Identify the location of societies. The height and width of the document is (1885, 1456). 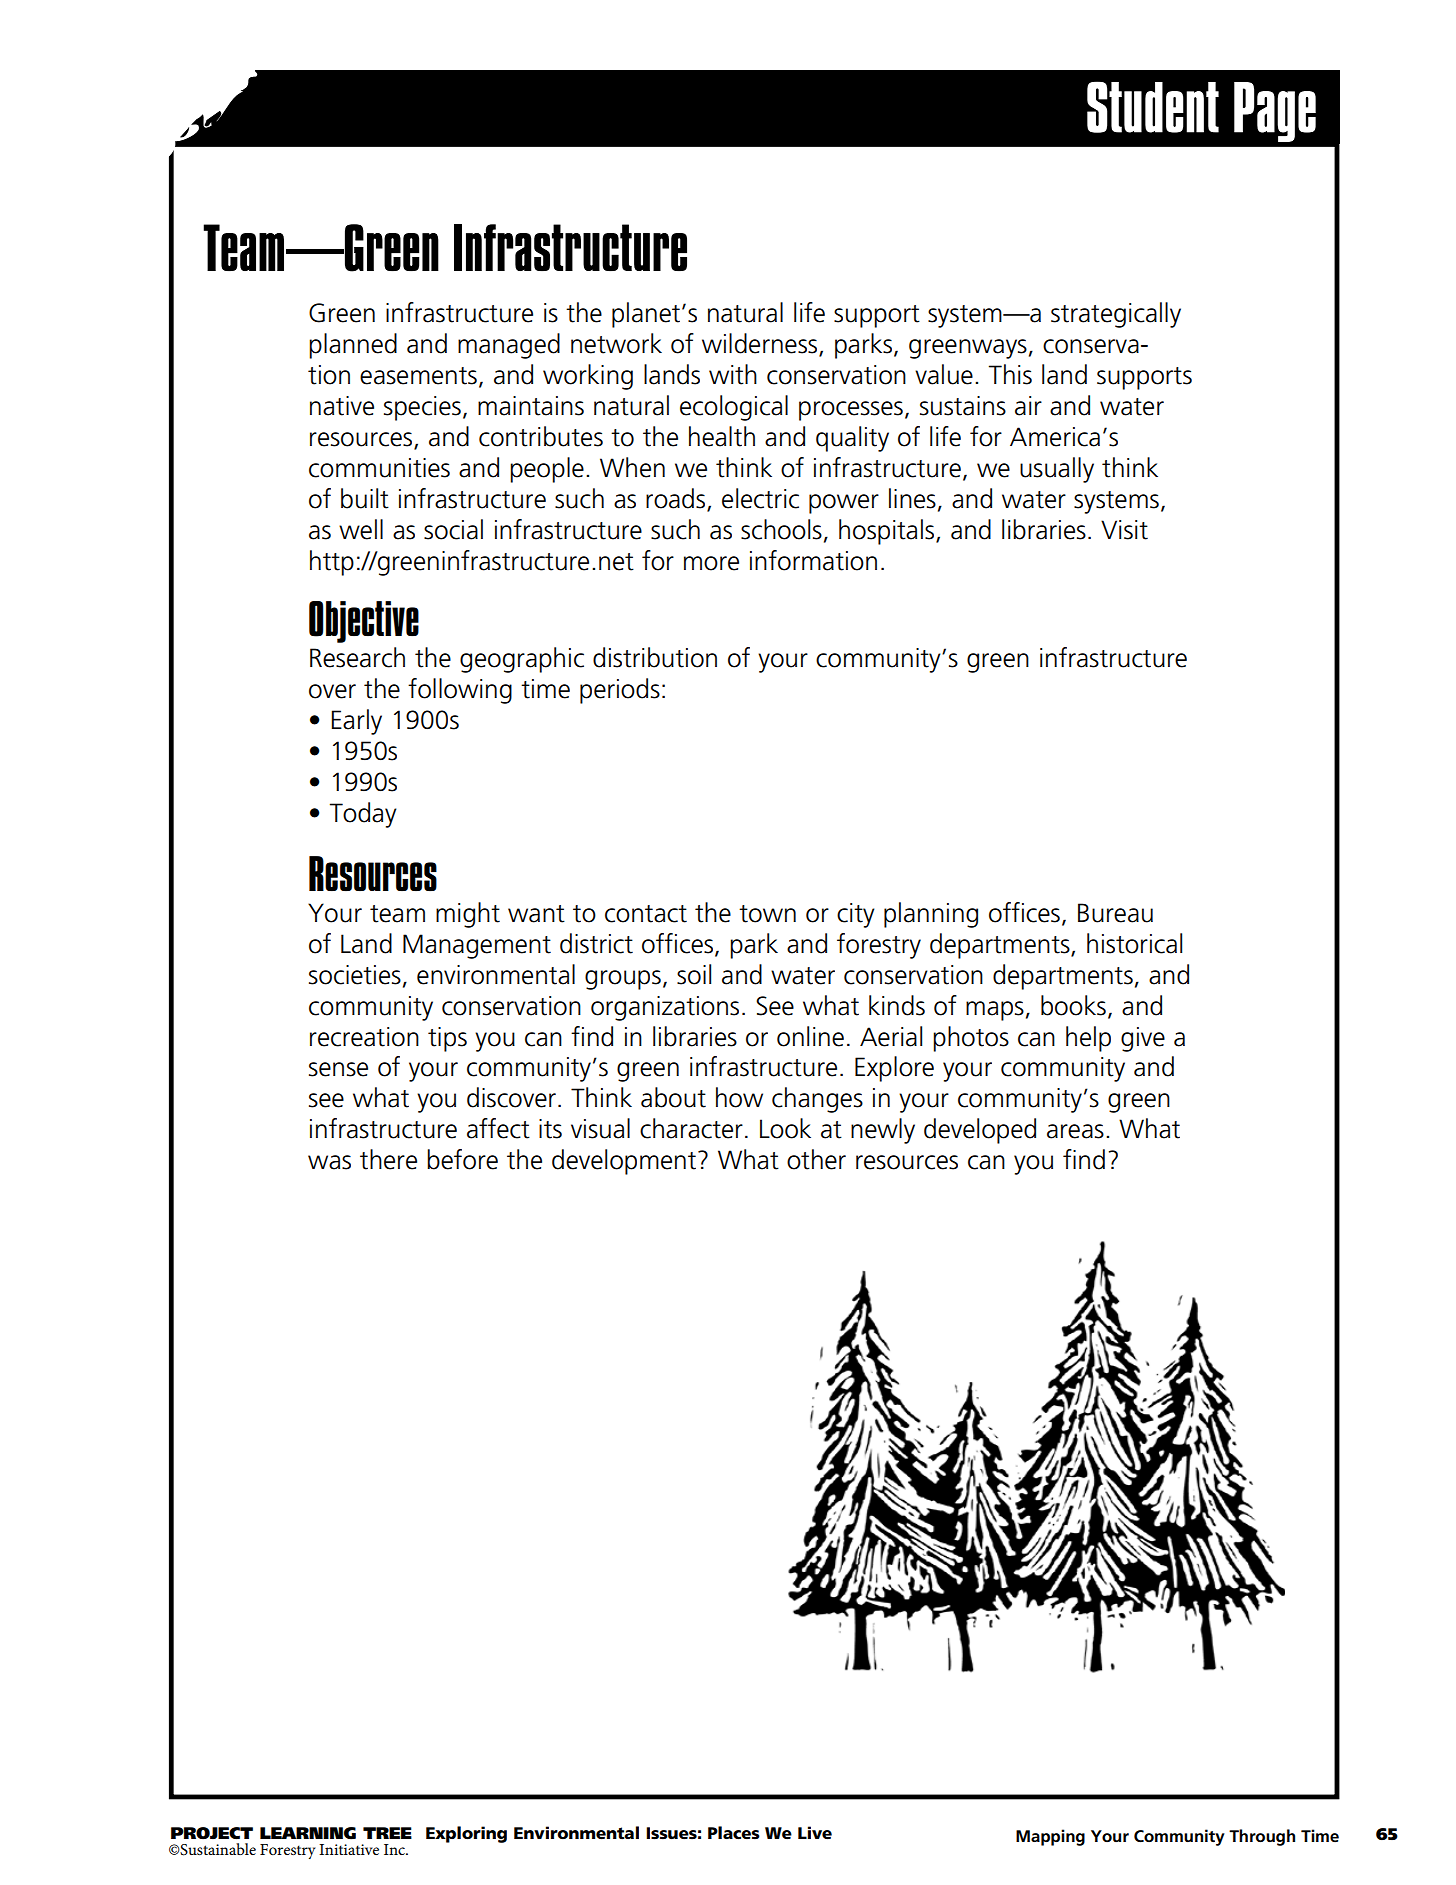
(355, 975).
